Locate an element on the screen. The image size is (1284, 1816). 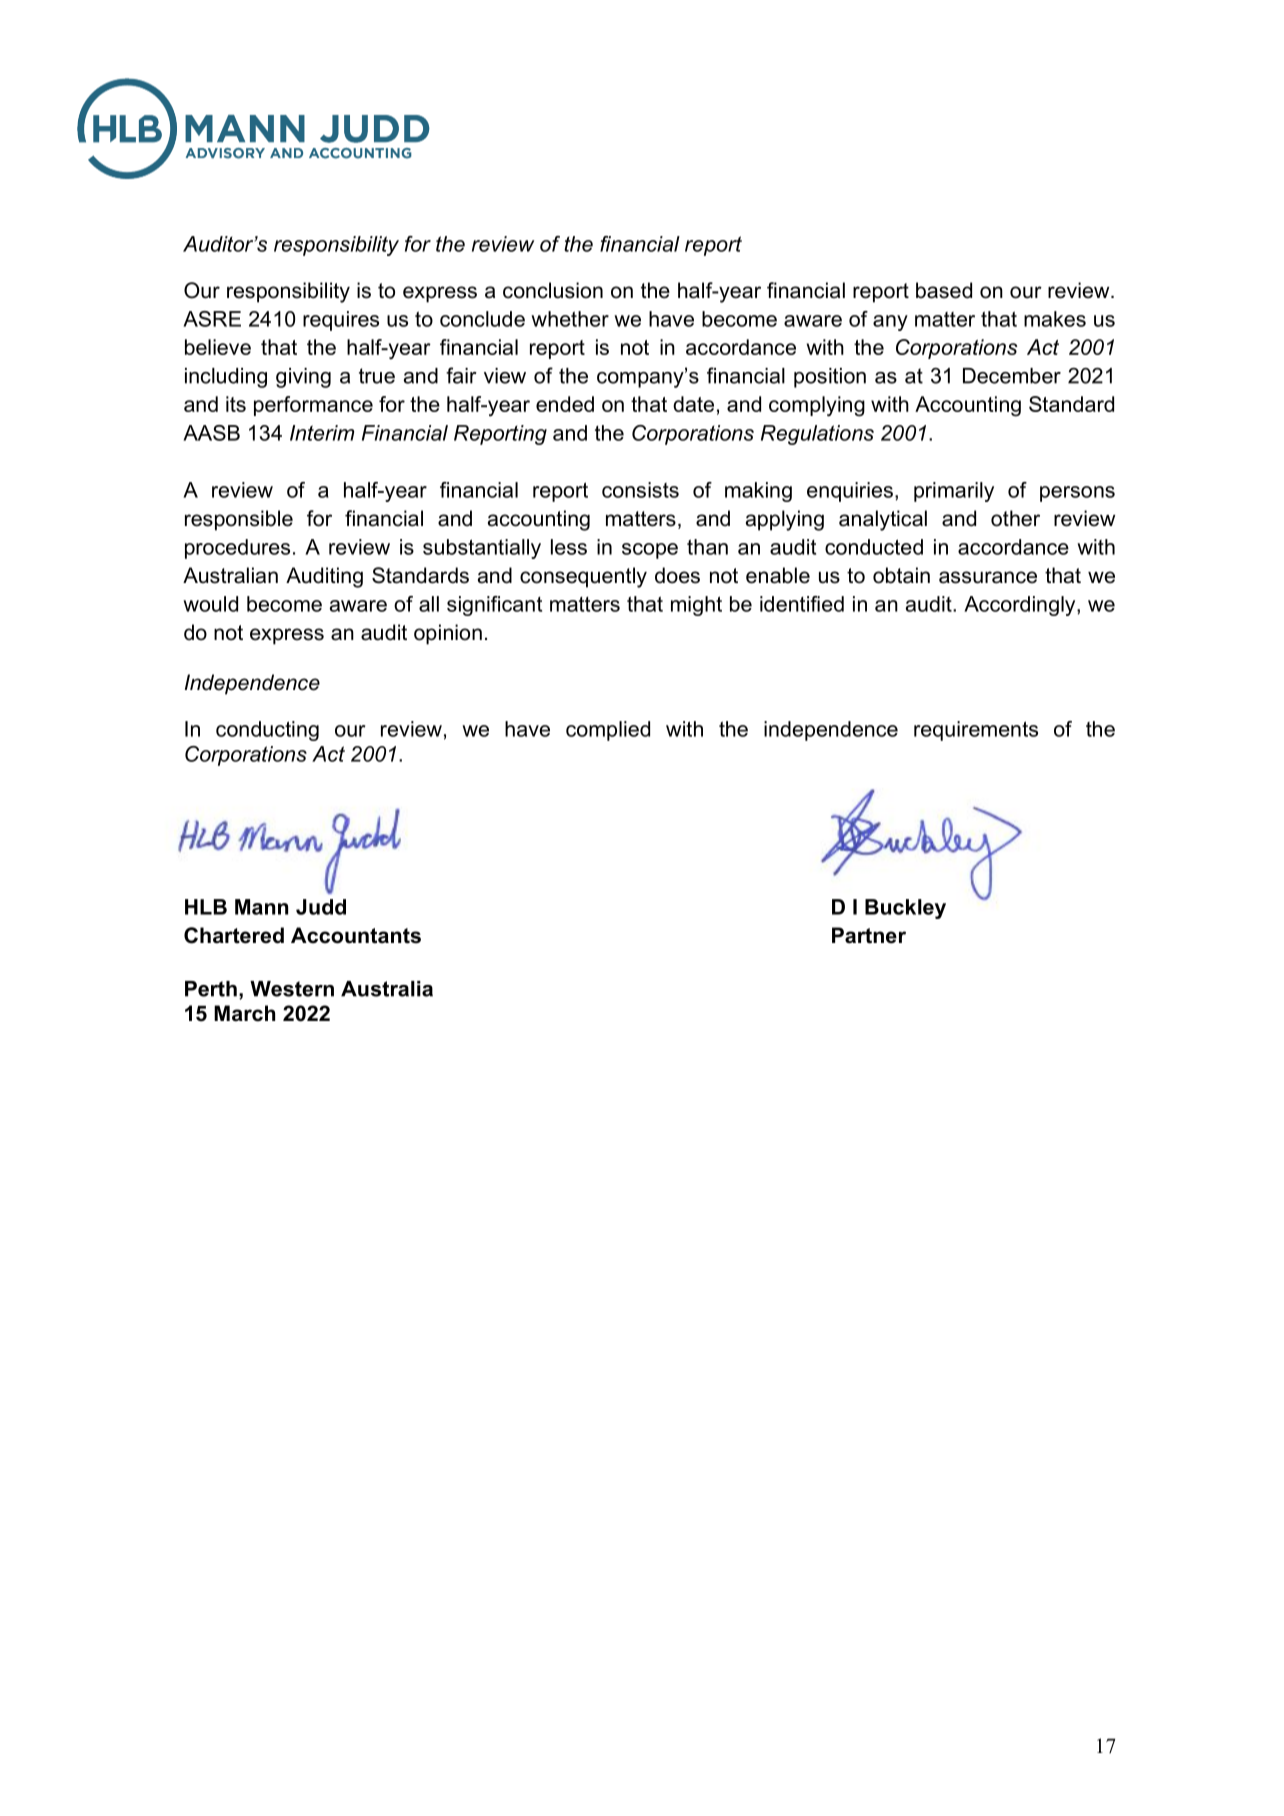
based is located at coordinates (944, 290).
